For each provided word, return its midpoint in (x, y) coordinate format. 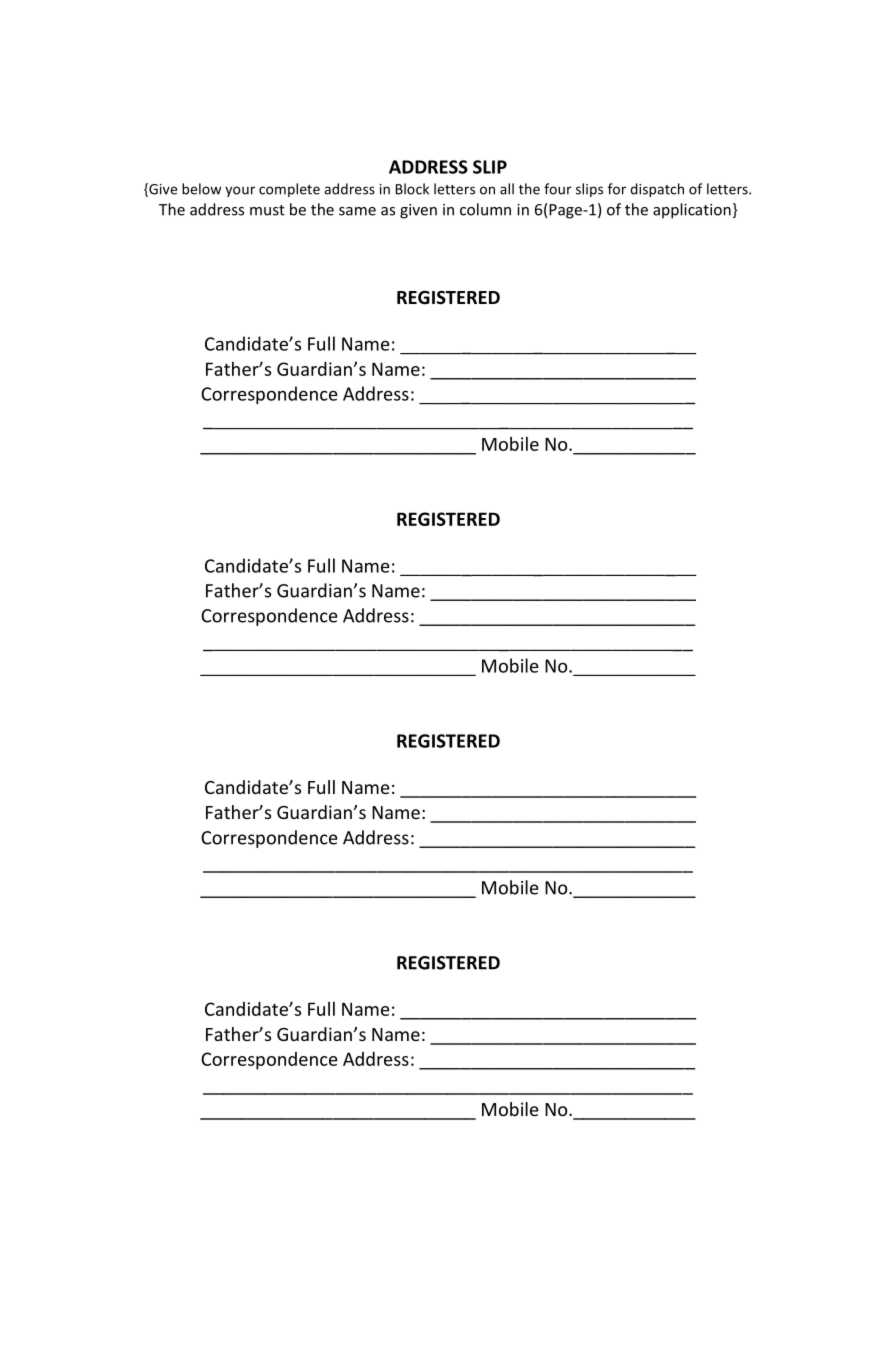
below (201, 189)
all (507, 189)
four (558, 189)
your (240, 191)
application (692, 211)
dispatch (657, 190)
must (267, 210)
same (357, 211)
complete (289, 190)
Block (412, 189)
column (485, 209)
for (617, 189)
